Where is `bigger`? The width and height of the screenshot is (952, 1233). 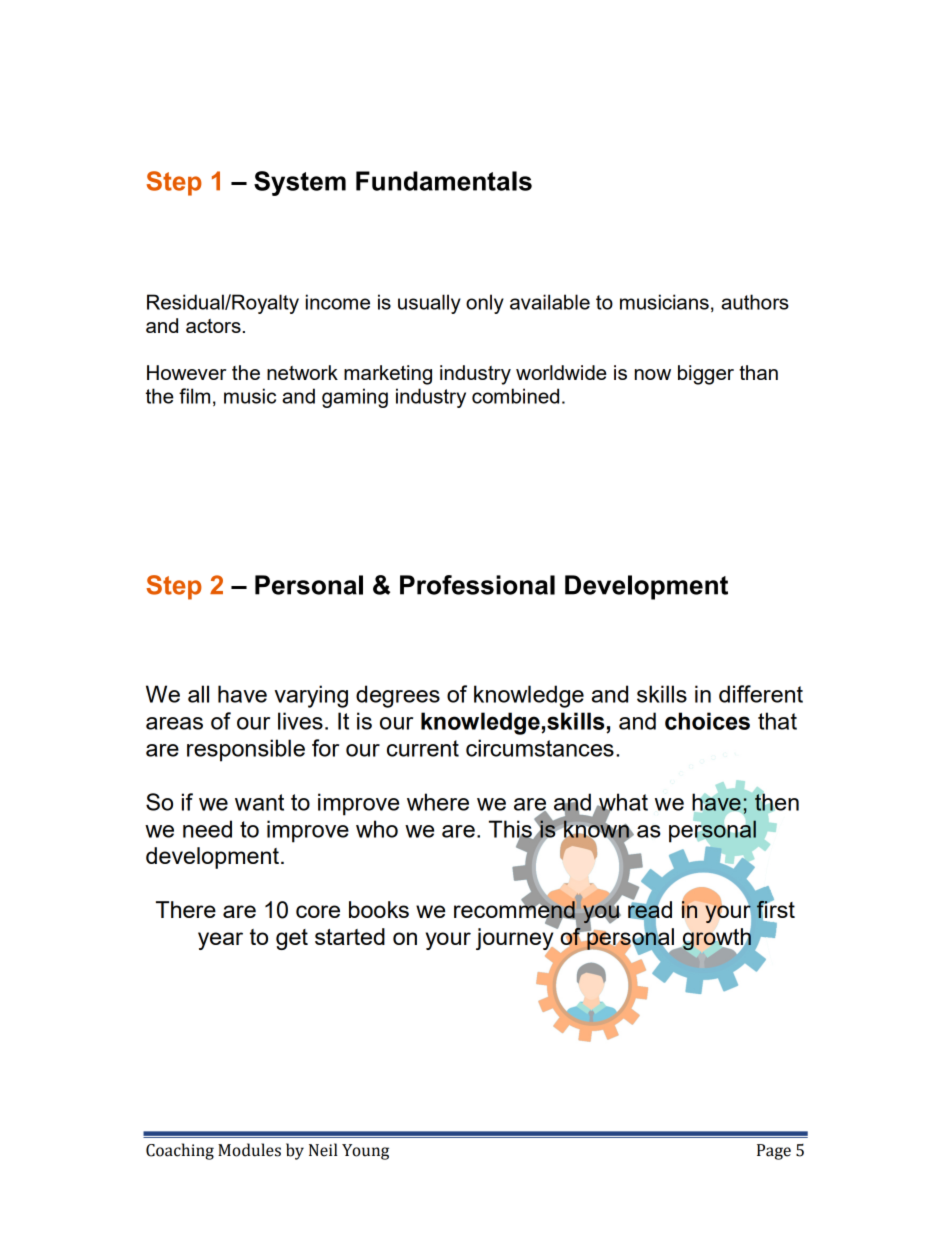 bigger is located at coordinates (706, 375).
